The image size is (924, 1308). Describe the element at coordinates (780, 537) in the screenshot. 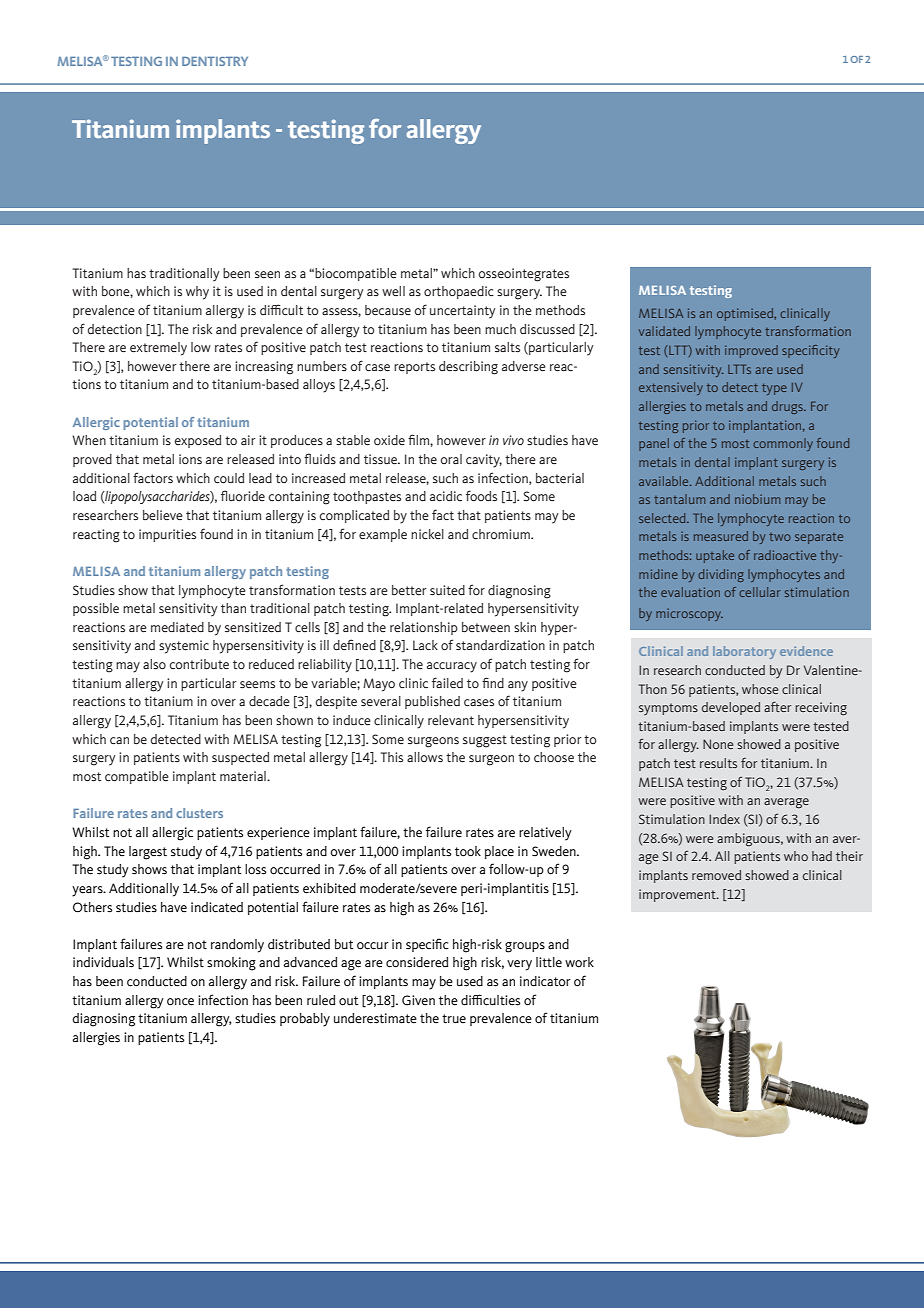

I see `two` at that location.
